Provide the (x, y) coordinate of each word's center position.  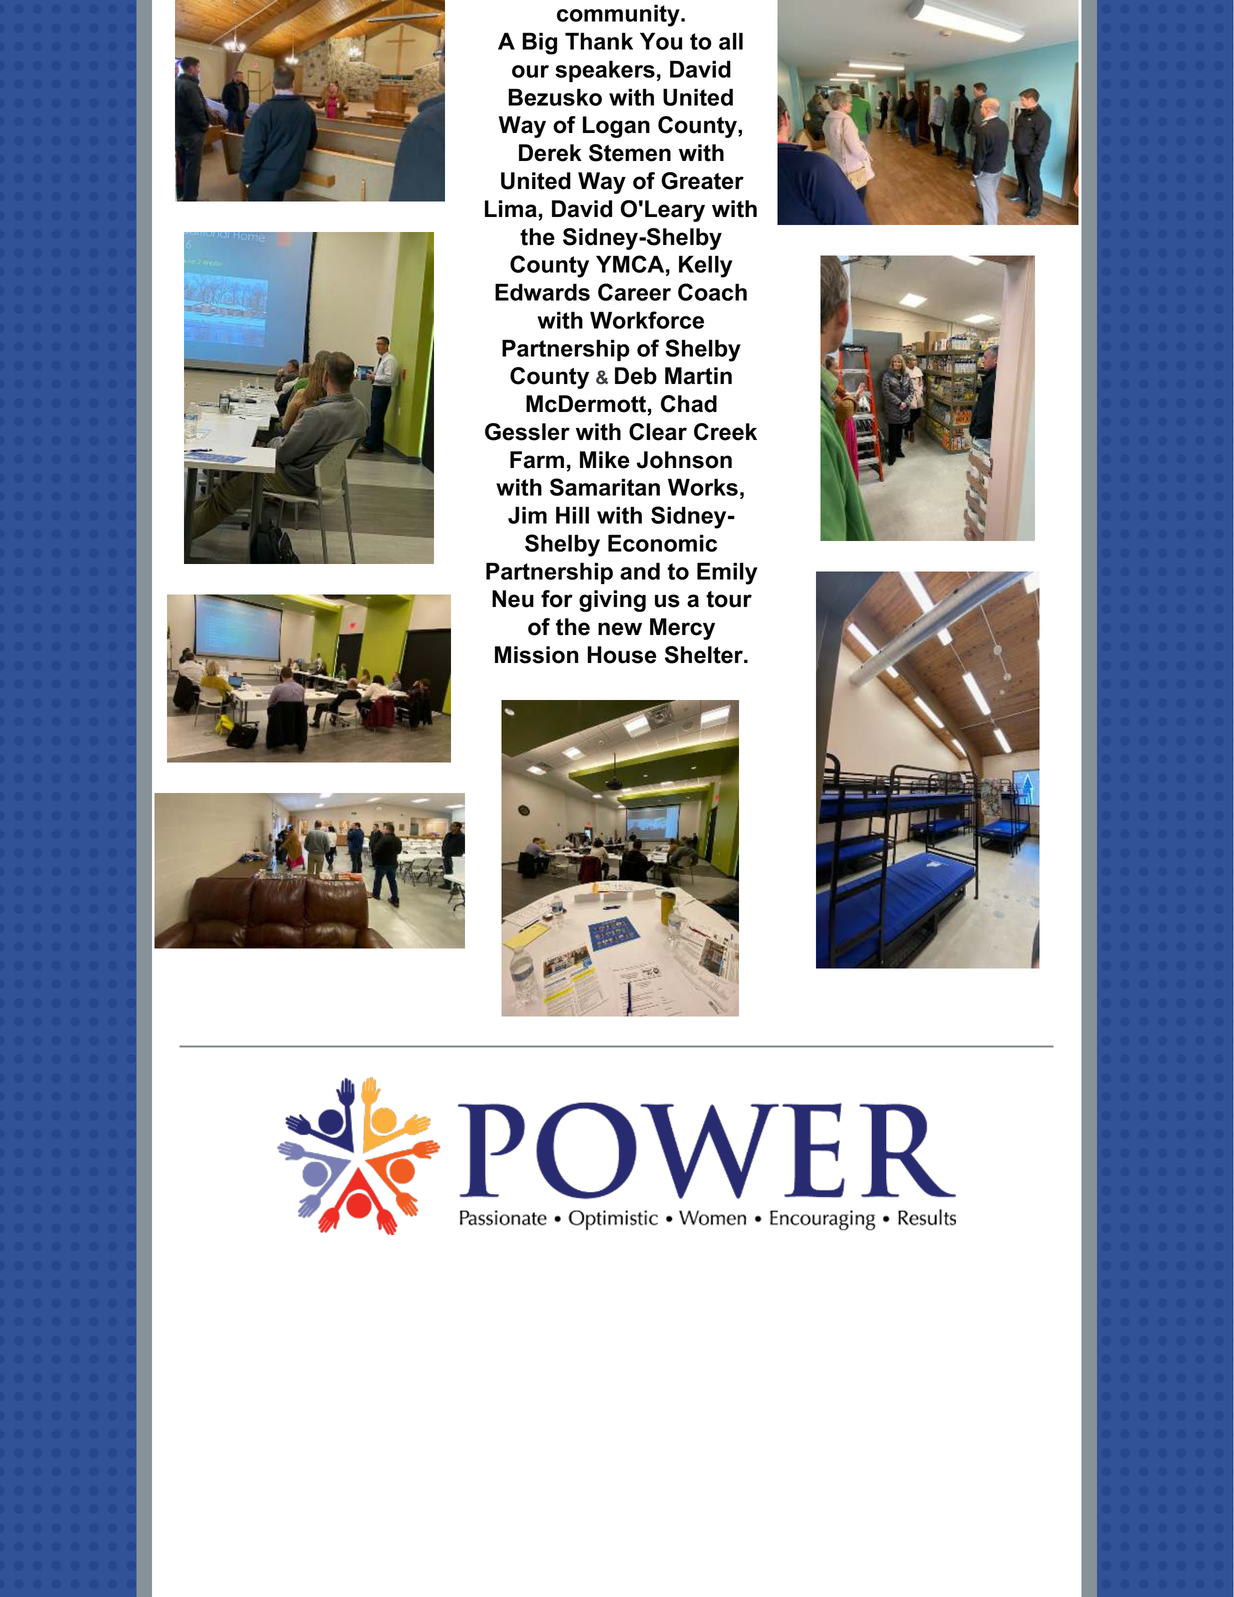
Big (539, 43)
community (619, 15)
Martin (698, 376)
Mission (537, 655)
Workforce (647, 320)
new (620, 629)
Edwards (542, 292)
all (731, 41)
